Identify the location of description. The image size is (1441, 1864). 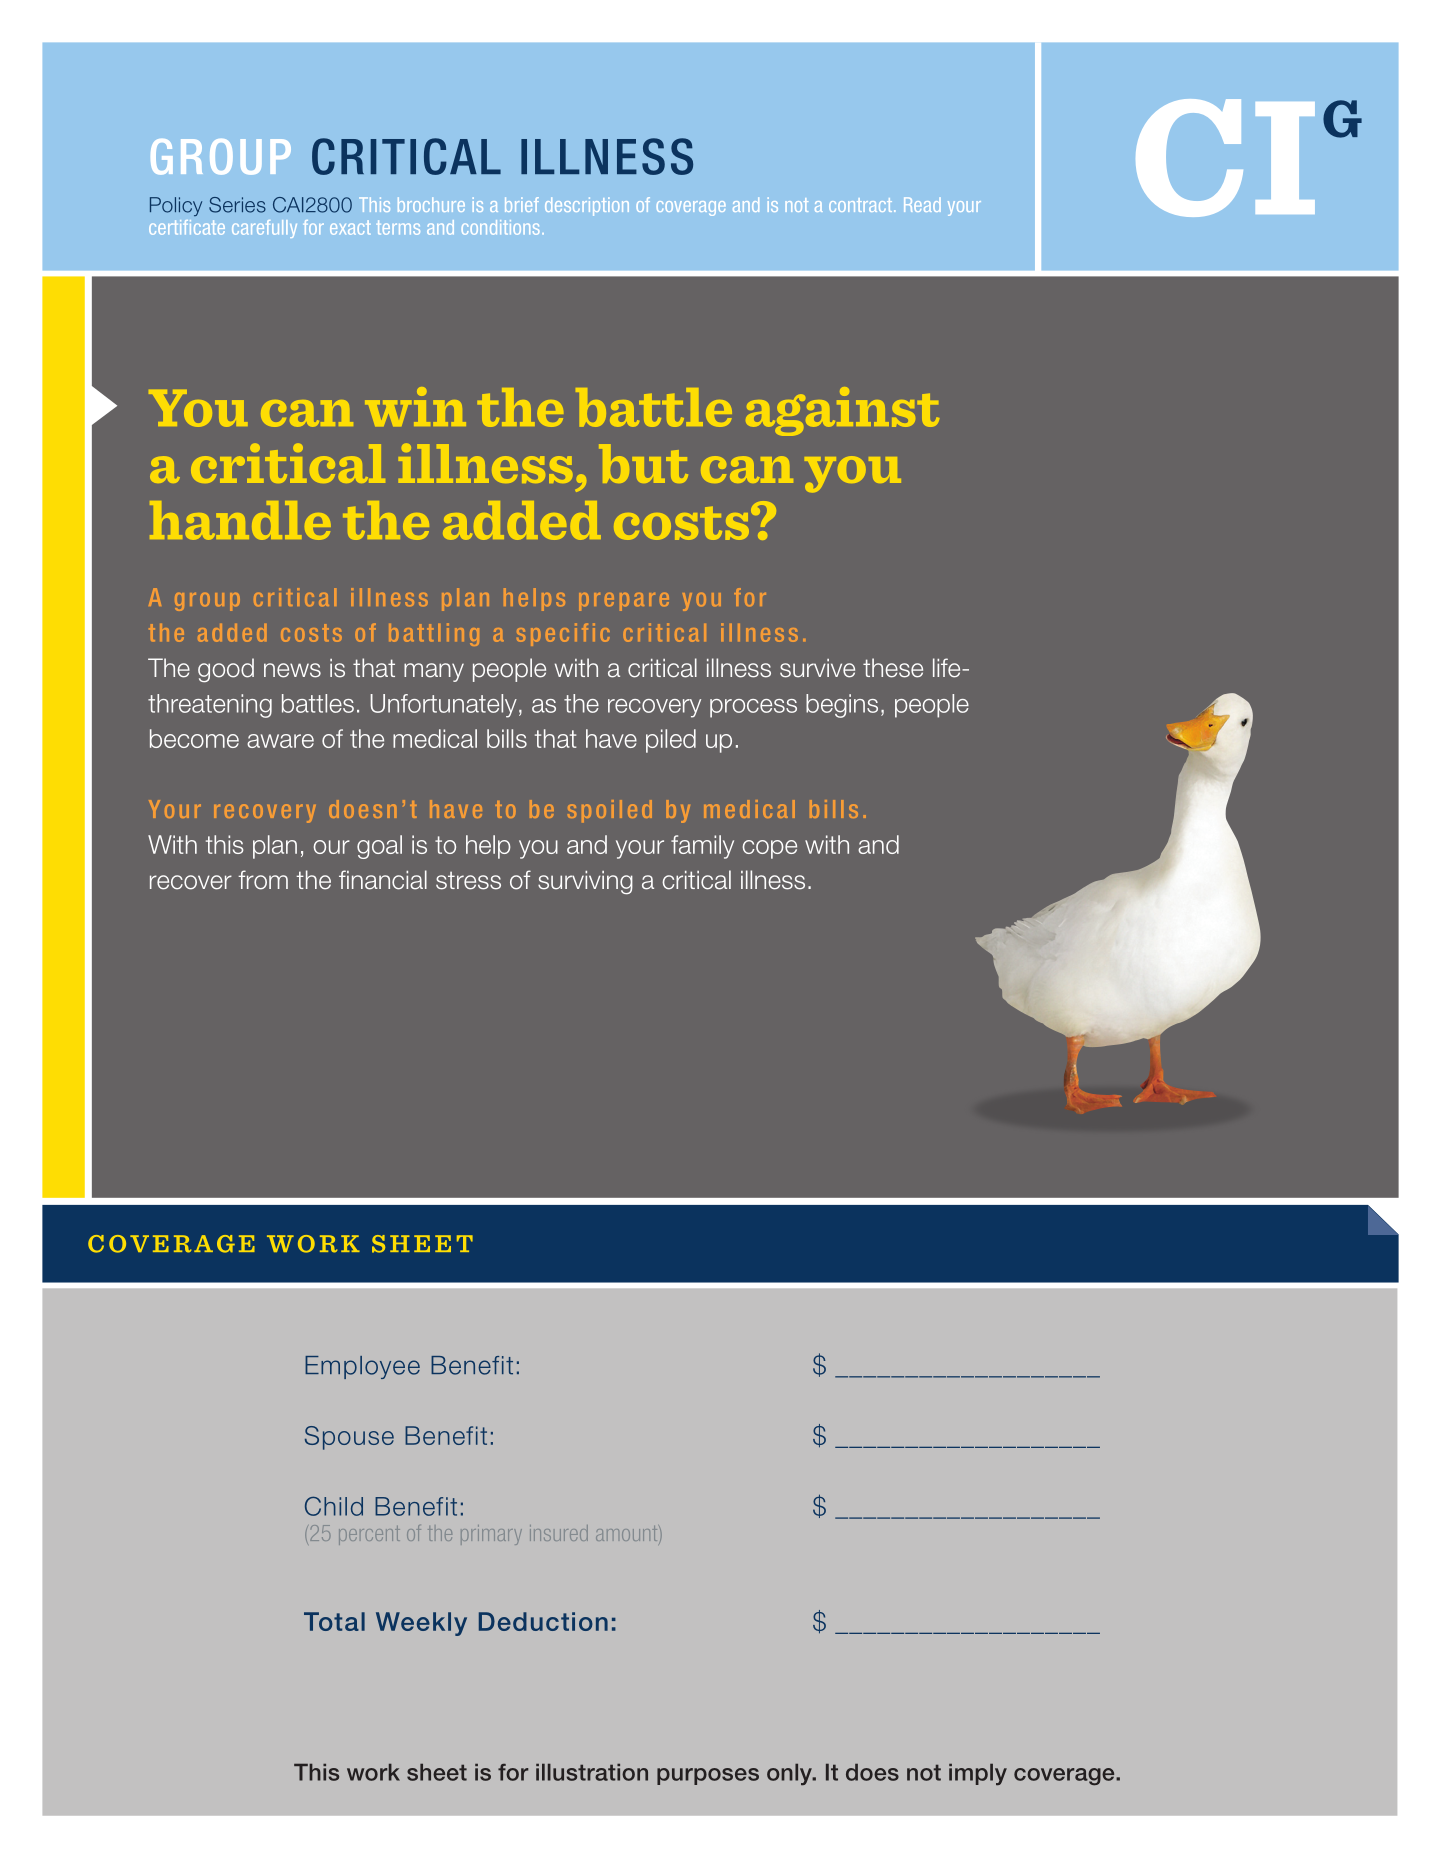
(587, 206).
